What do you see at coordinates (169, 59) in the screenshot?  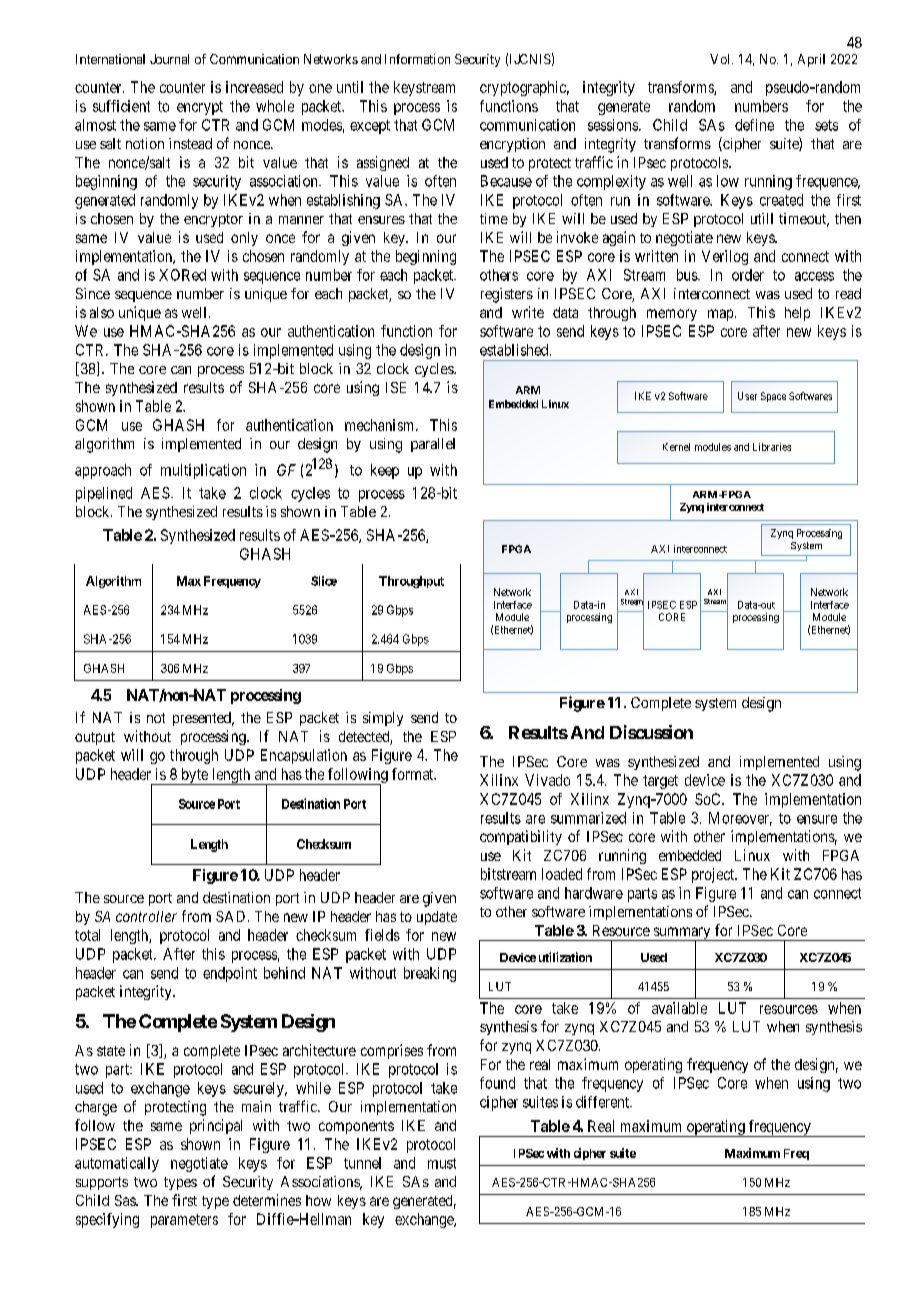 I see `Journal` at bounding box center [169, 59].
